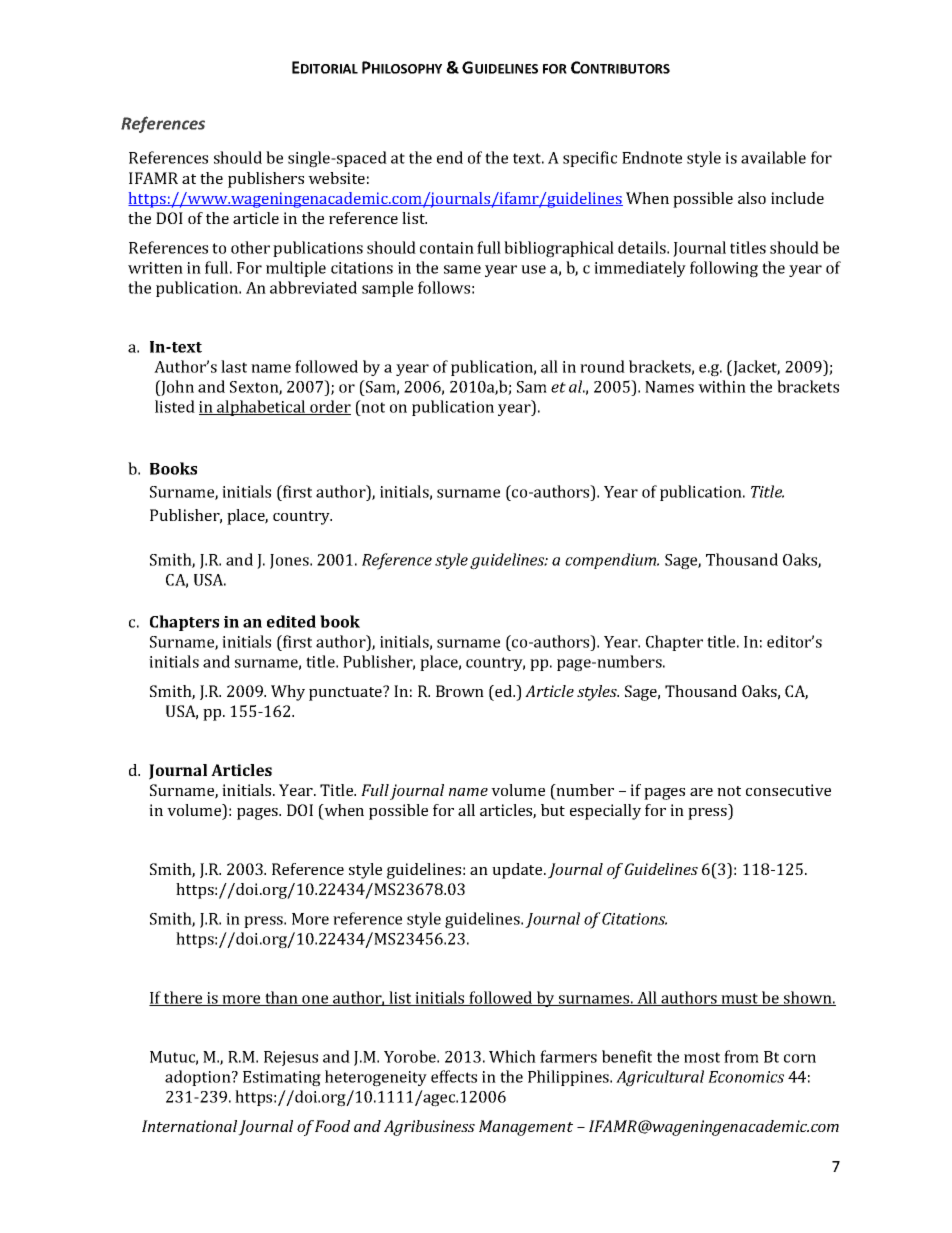 Image resolution: width=952 pixels, height=1233 pixels. What do you see at coordinates (454, 1076) in the screenshot?
I see `effects` at bounding box center [454, 1076].
